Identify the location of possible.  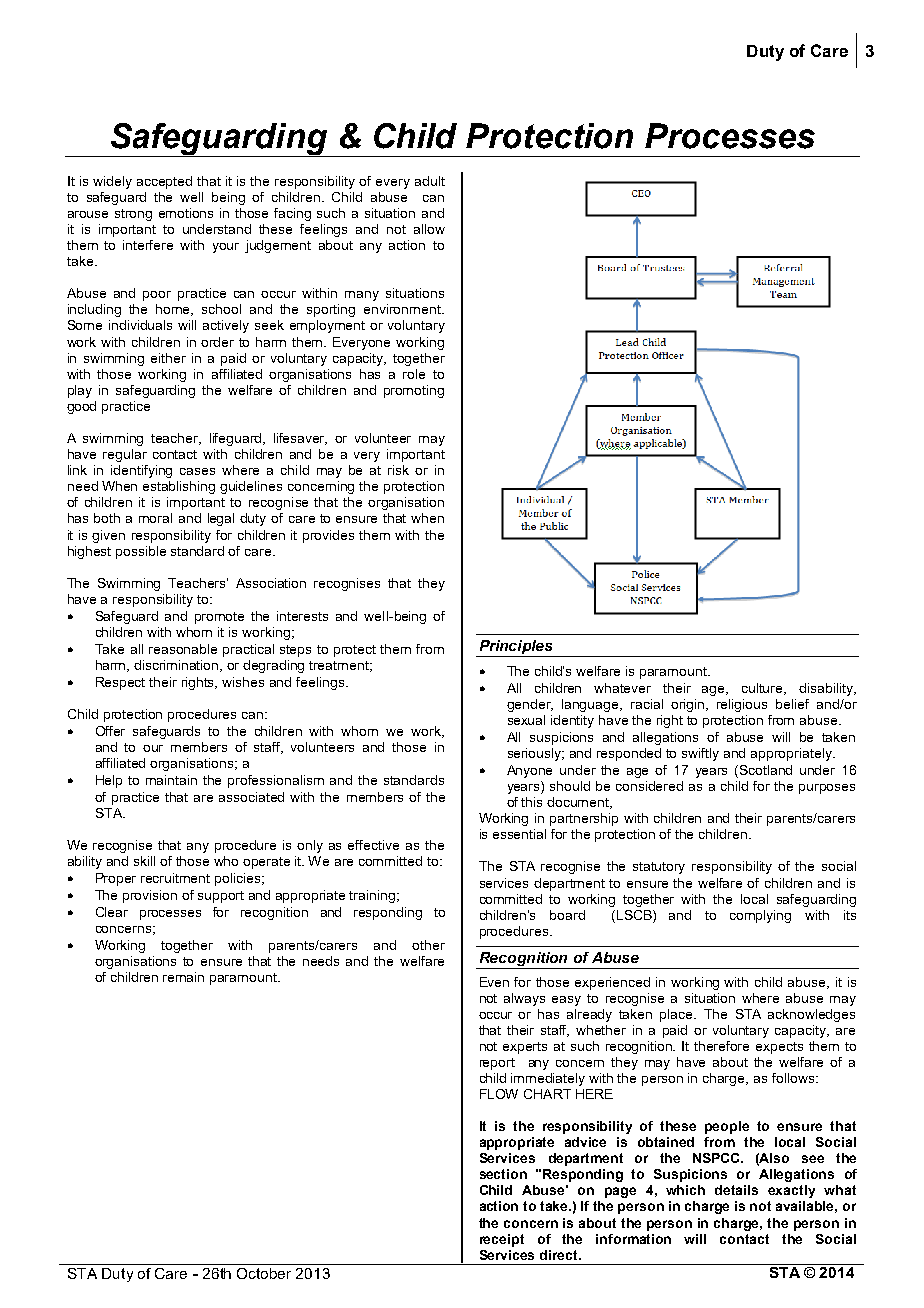
(141, 552).
